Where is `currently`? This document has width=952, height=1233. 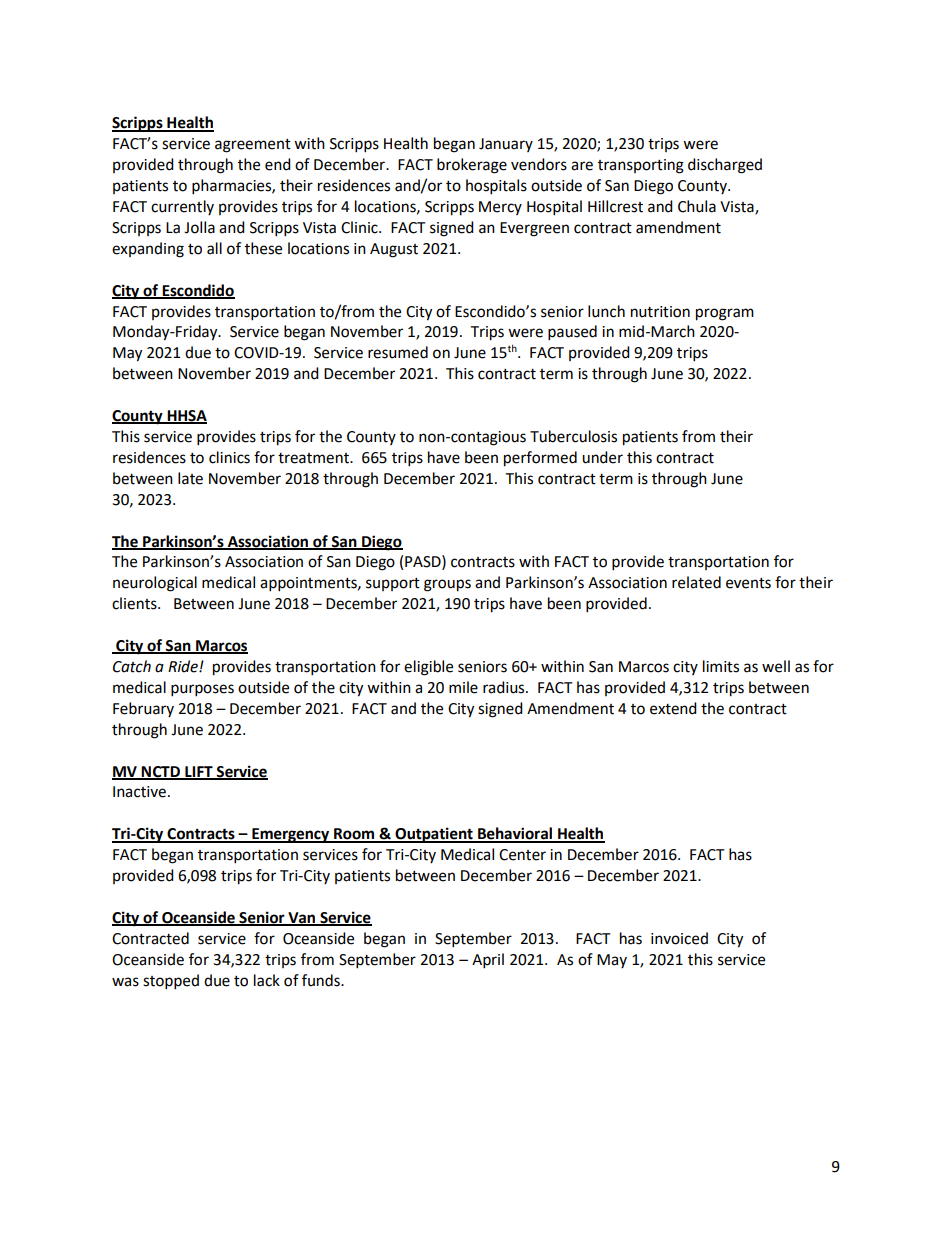 currently is located at coordinates (182, 207).
